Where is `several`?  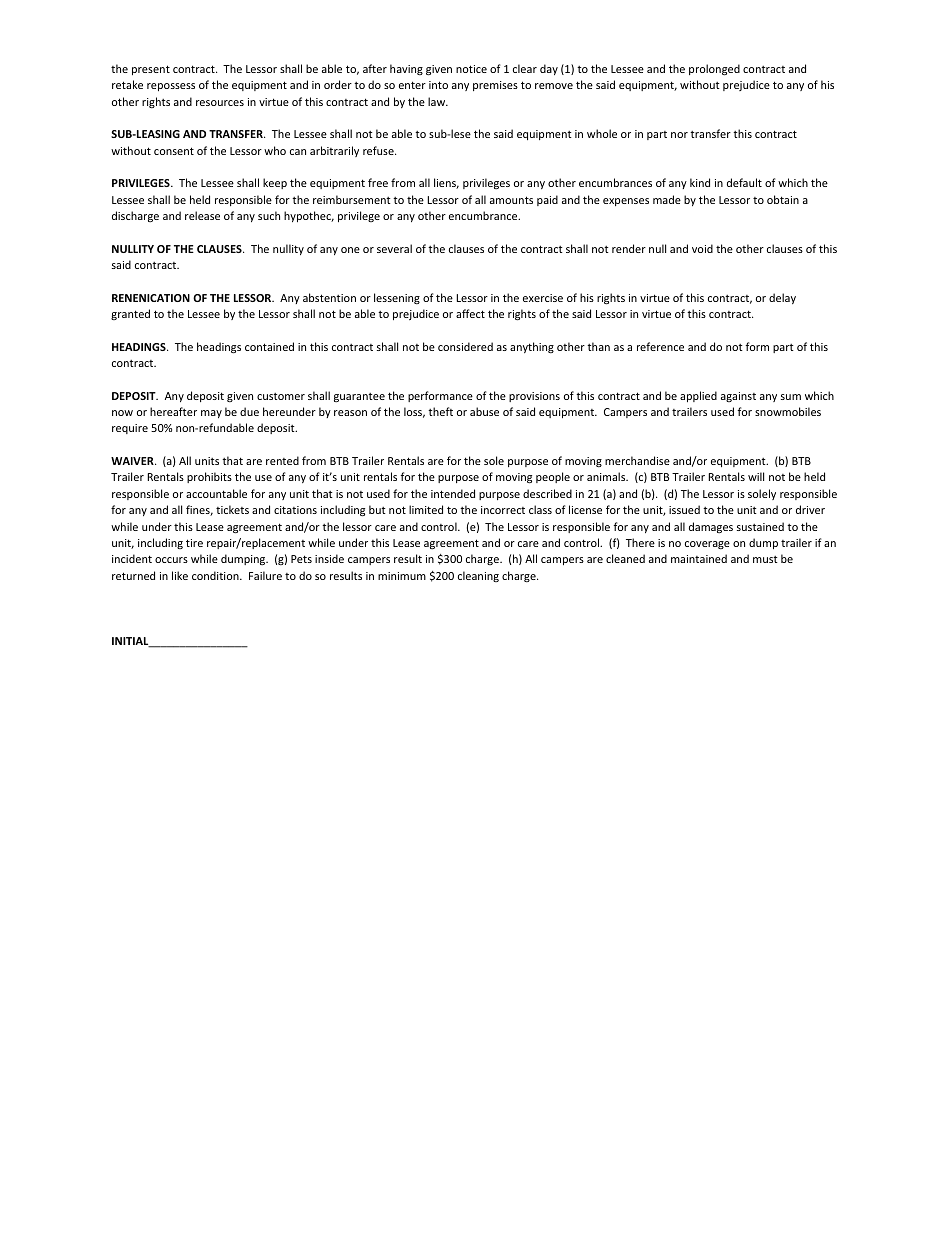 several is located at coordinates (394, 248).
